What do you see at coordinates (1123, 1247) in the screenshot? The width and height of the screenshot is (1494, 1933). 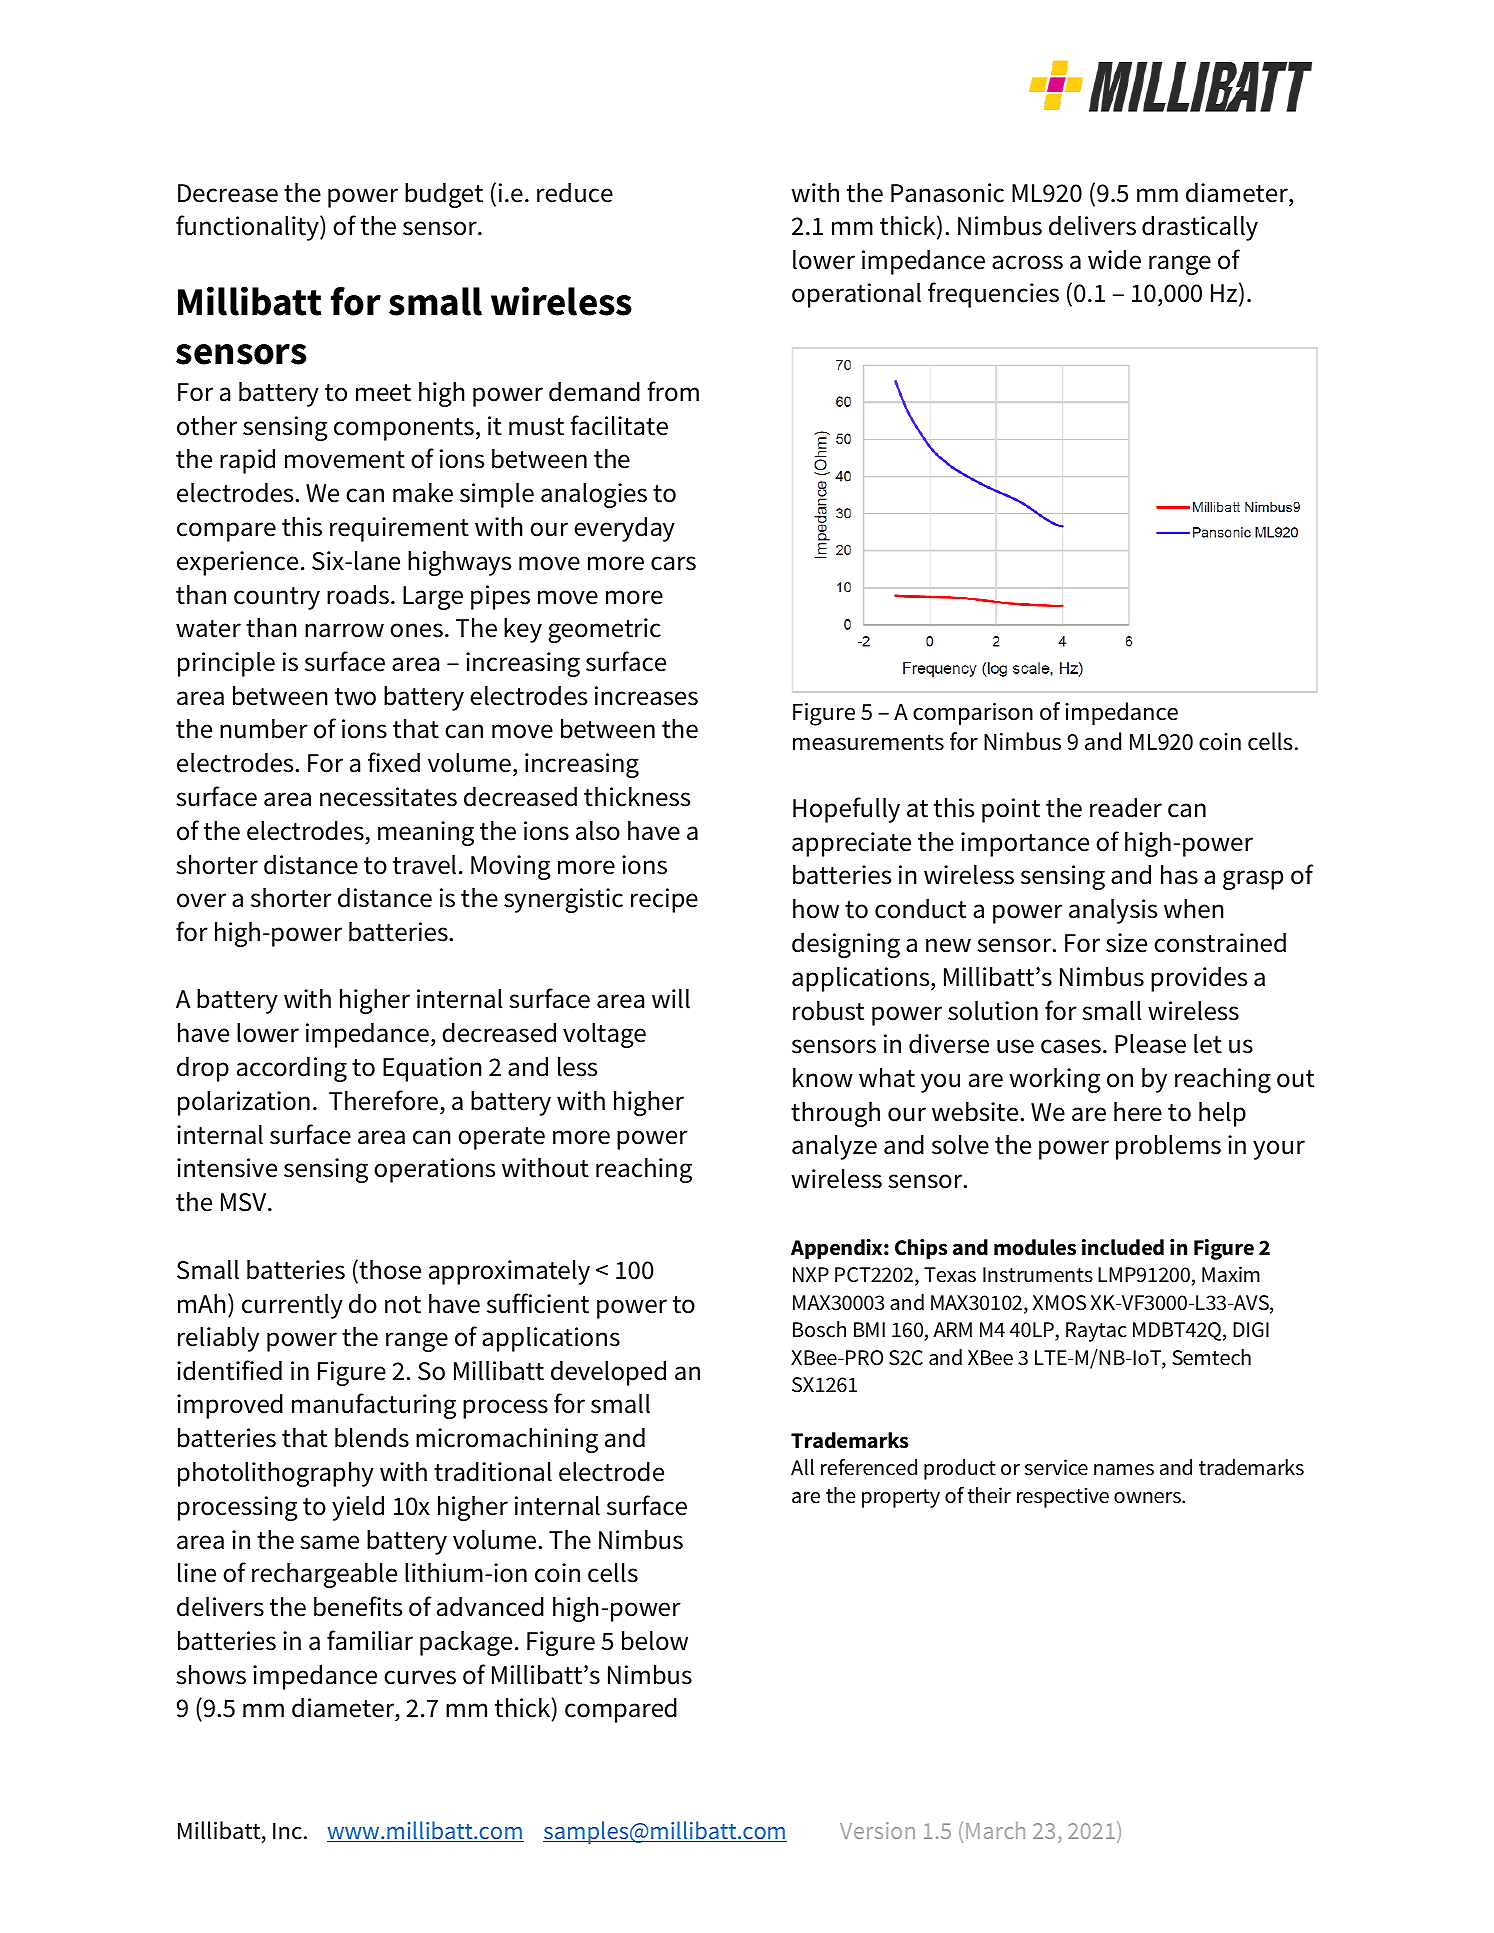 I see `included` at bounding box center [1123, 1247].
